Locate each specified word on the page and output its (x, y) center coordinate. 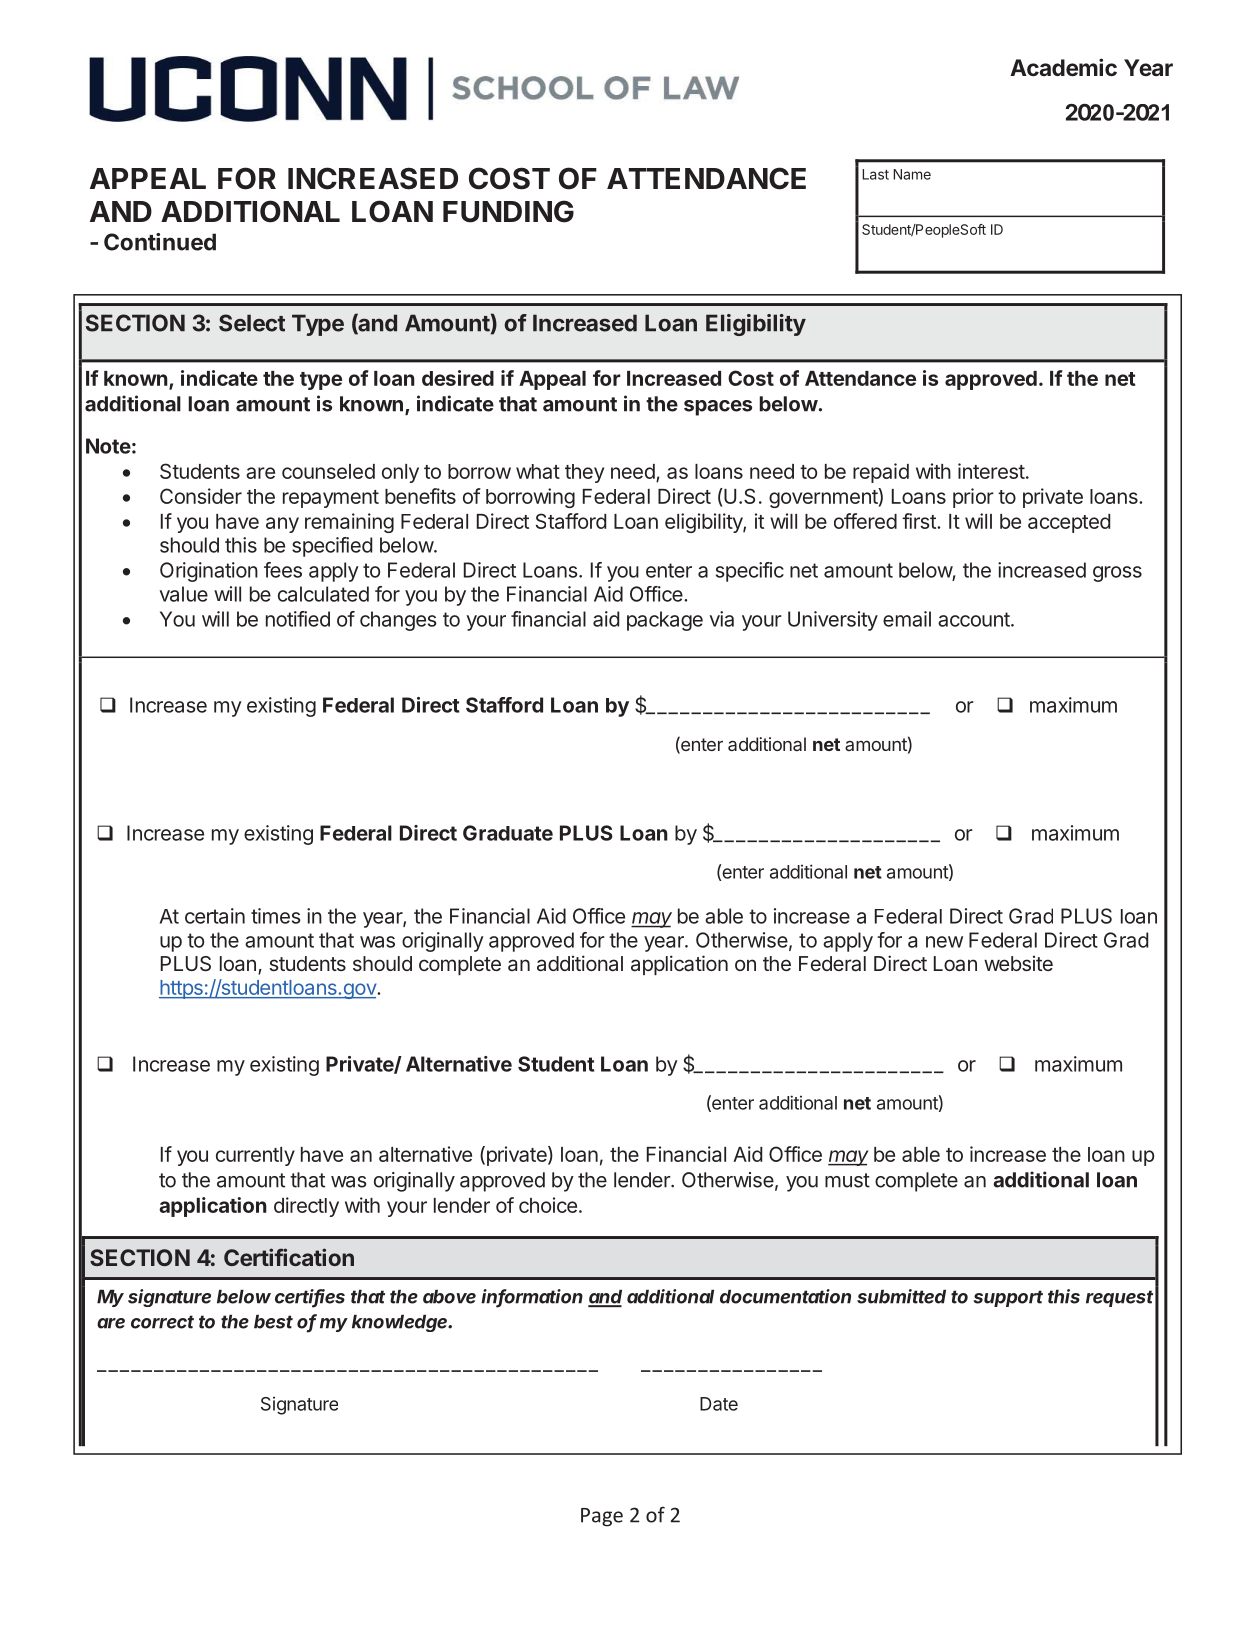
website (1018, 963)
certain (215, 916)
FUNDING (508, 211)
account (975, 619)
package (665, 621)
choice (548, 1205)
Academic (1063, 67)
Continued (160, 242)
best (273, 1322)
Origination (209, 572)
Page (602, 1517)
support (1008, 1298)
